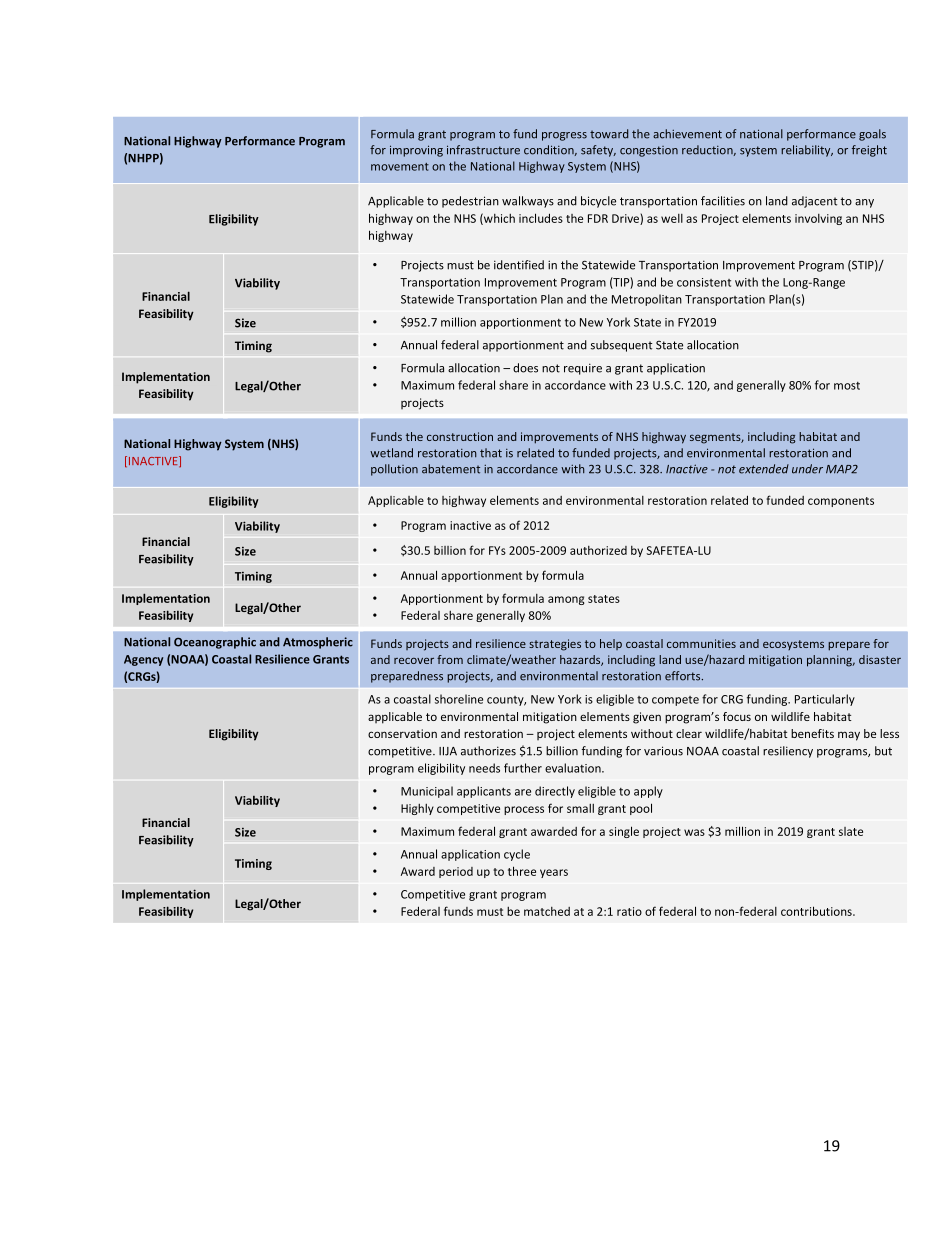 The image size is (952, 1233). What do you see at coordinates (215, 643) in the page?
I see `Oceanographic` at bounding box center [215, 643].
